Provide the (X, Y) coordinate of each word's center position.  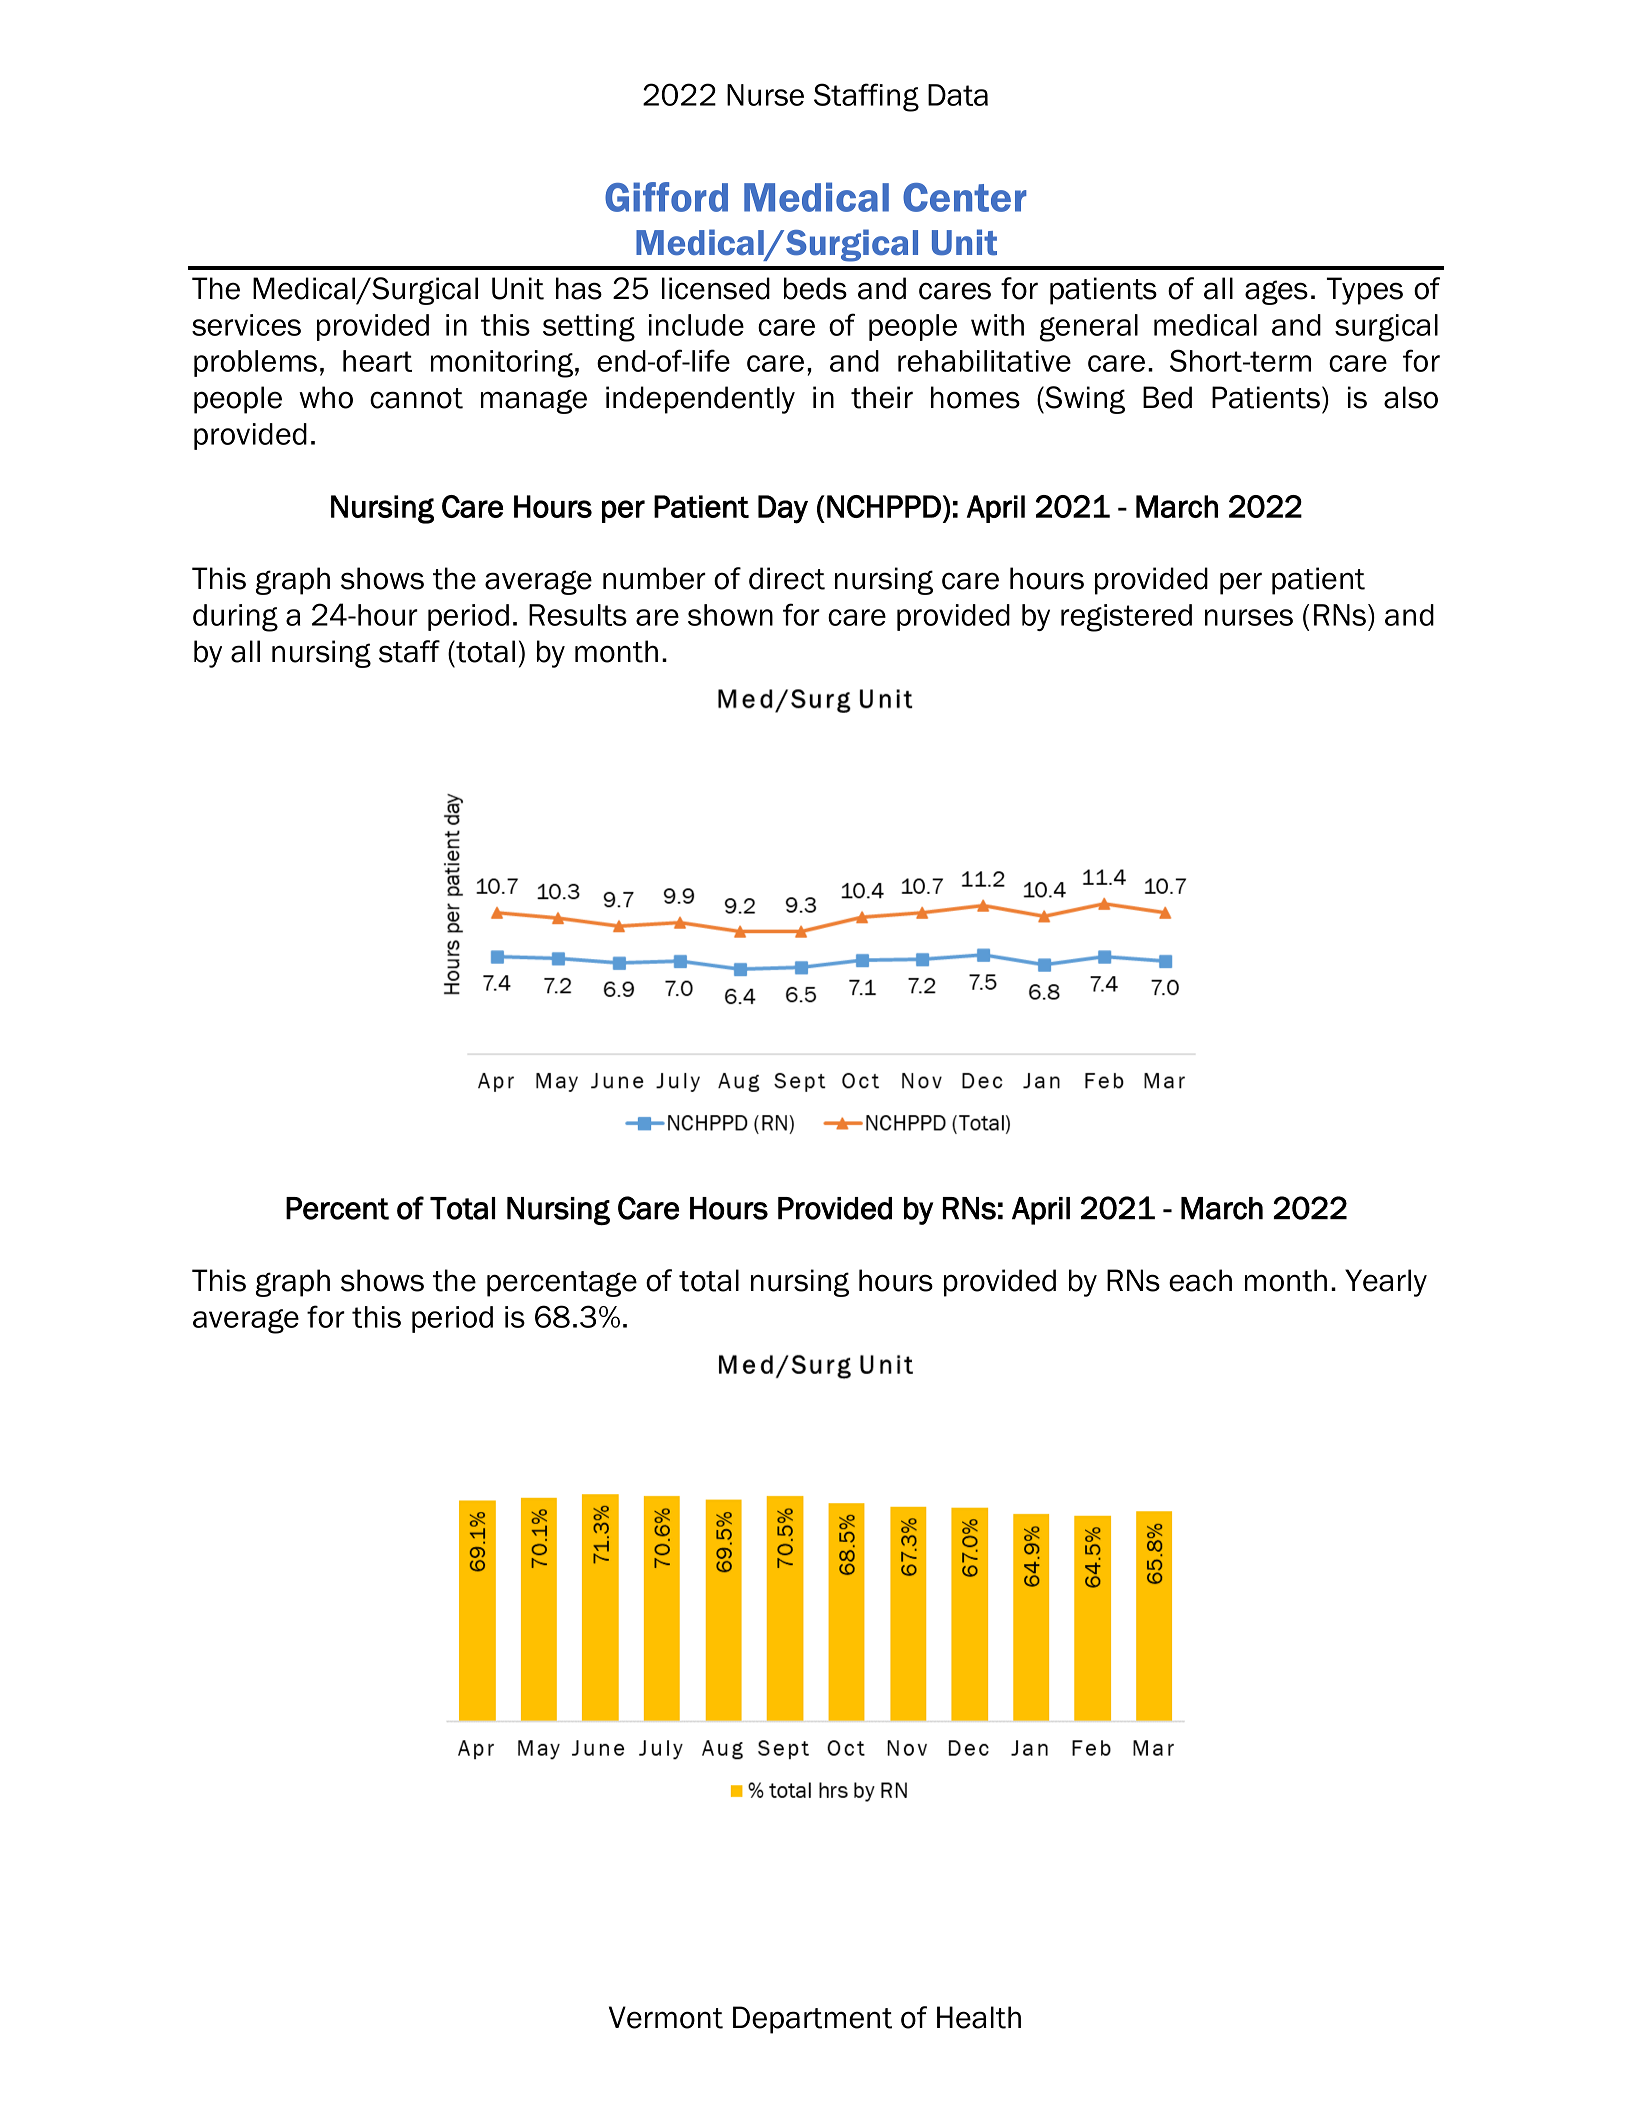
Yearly (1386, 1283)
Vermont (666, 2017)
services (246, 325)
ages (1276, 292)
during (235, 618)
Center (965, 197)
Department (812, 2020)
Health (979, 2017)
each (1200, 1280)
